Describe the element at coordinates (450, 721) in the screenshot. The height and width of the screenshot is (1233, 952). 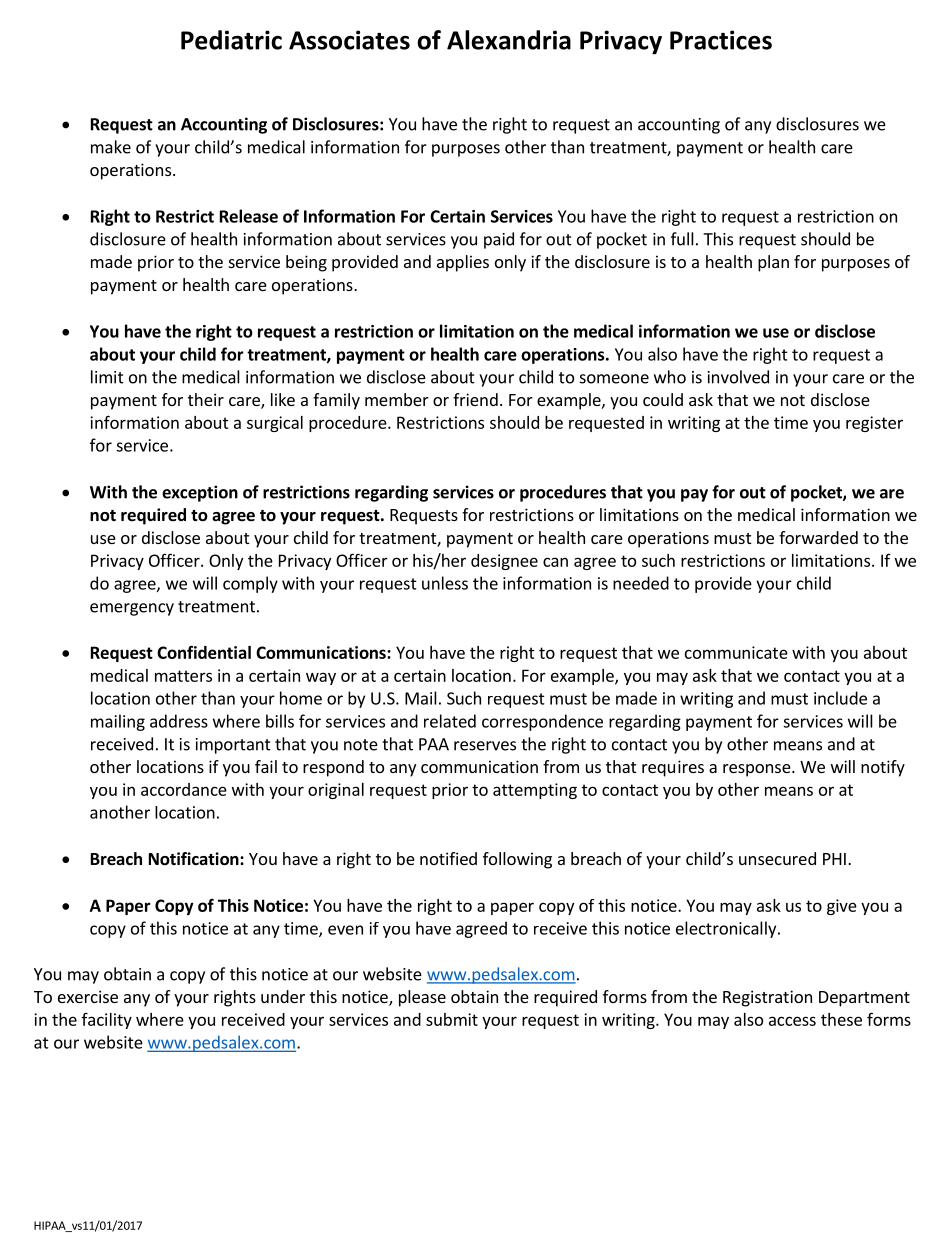
I see `related` at that location.
